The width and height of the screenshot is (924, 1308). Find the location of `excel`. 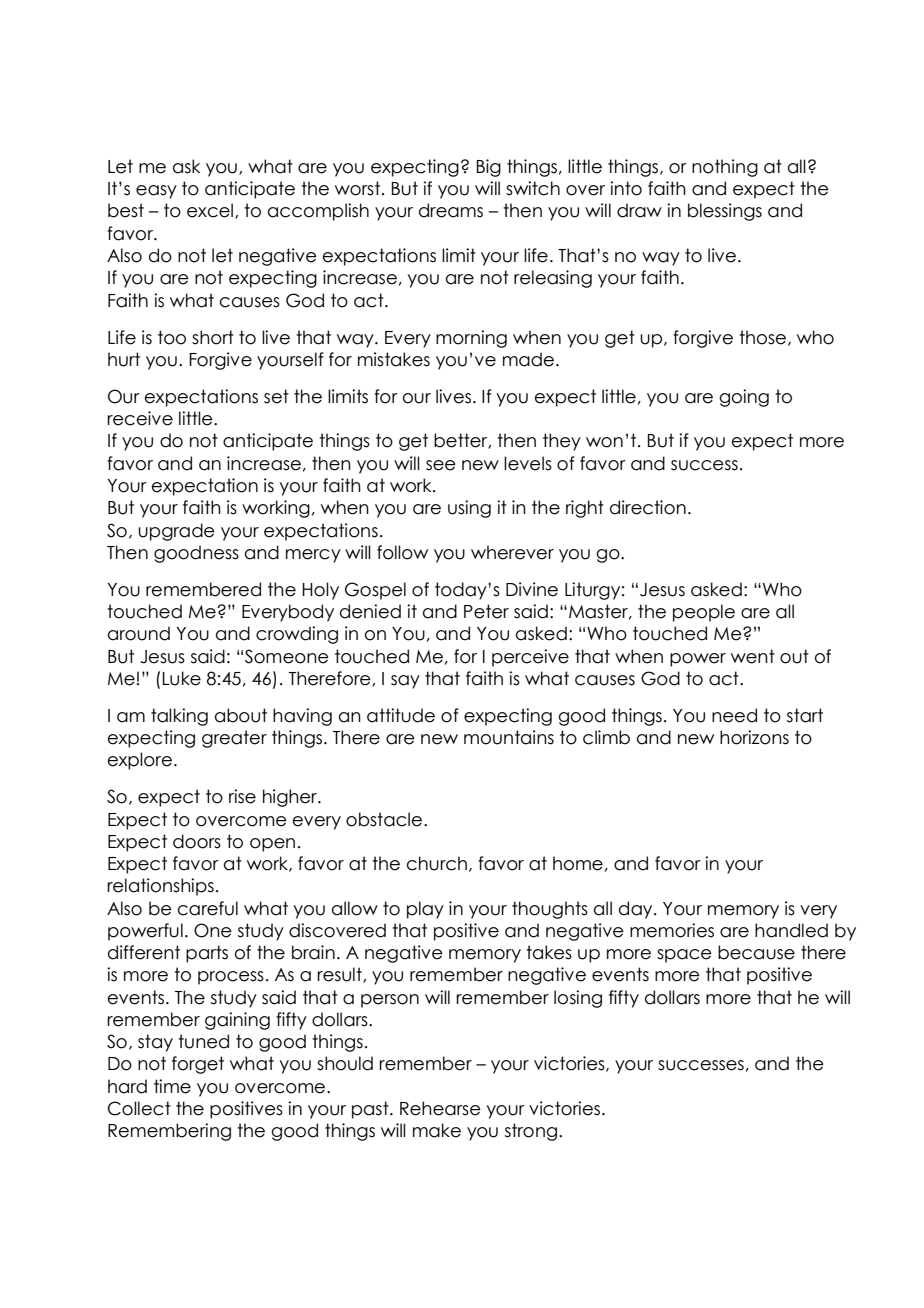

excel is located at coordinates (210, 210).
